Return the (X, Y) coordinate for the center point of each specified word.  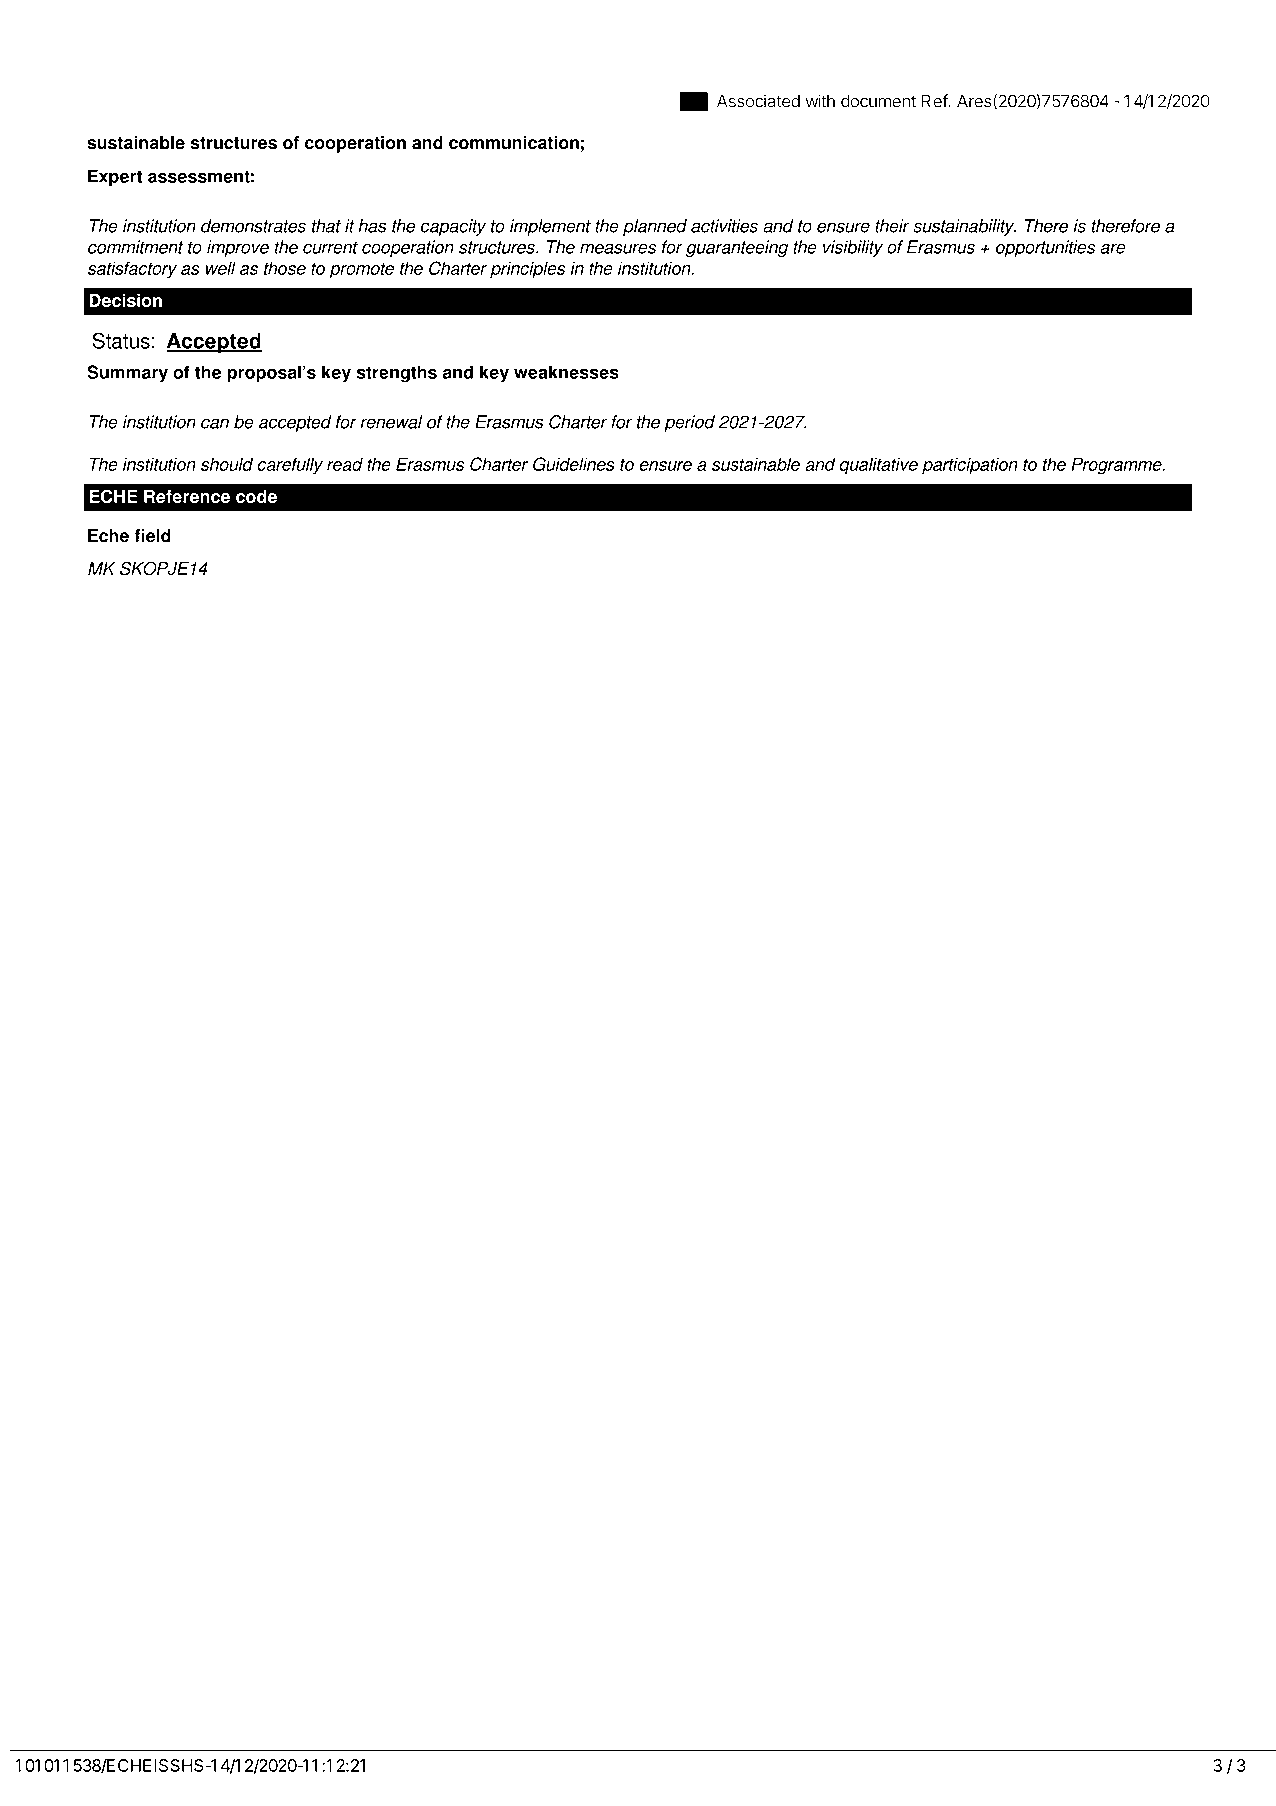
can (215, 423)
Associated (758, 101)
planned (655, 227)
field (152, 536)
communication (514, 143)
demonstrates (253, 226)
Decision (126, 300)
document (878, 101)
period (689, 423)
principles (527, 270)
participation (970, 466)
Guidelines (574, 464)
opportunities (1045, 248)
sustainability (964, 227)
